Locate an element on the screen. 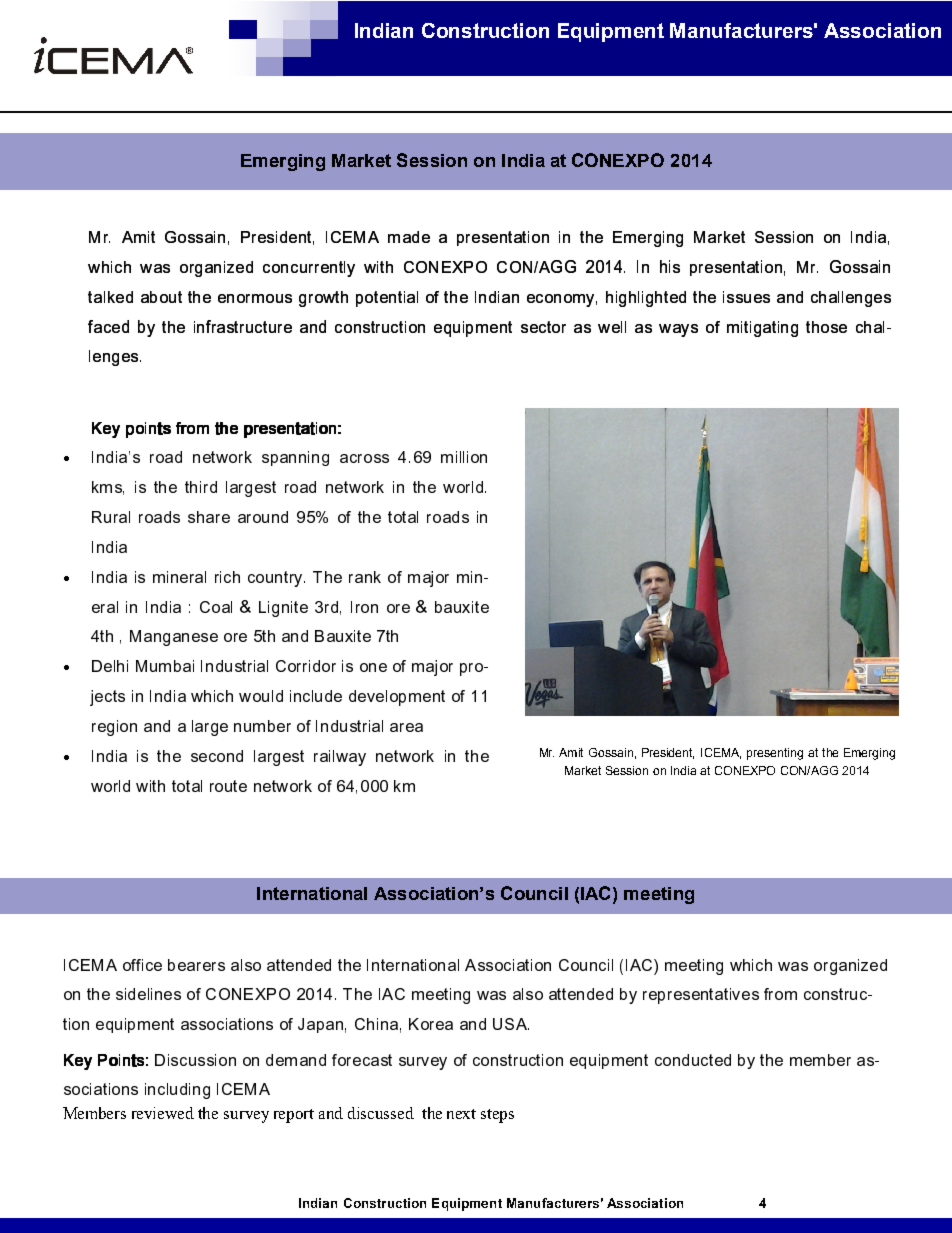 This screenshot has width=952, height=1233. Mumbai is located at coordinates (165, 666).
